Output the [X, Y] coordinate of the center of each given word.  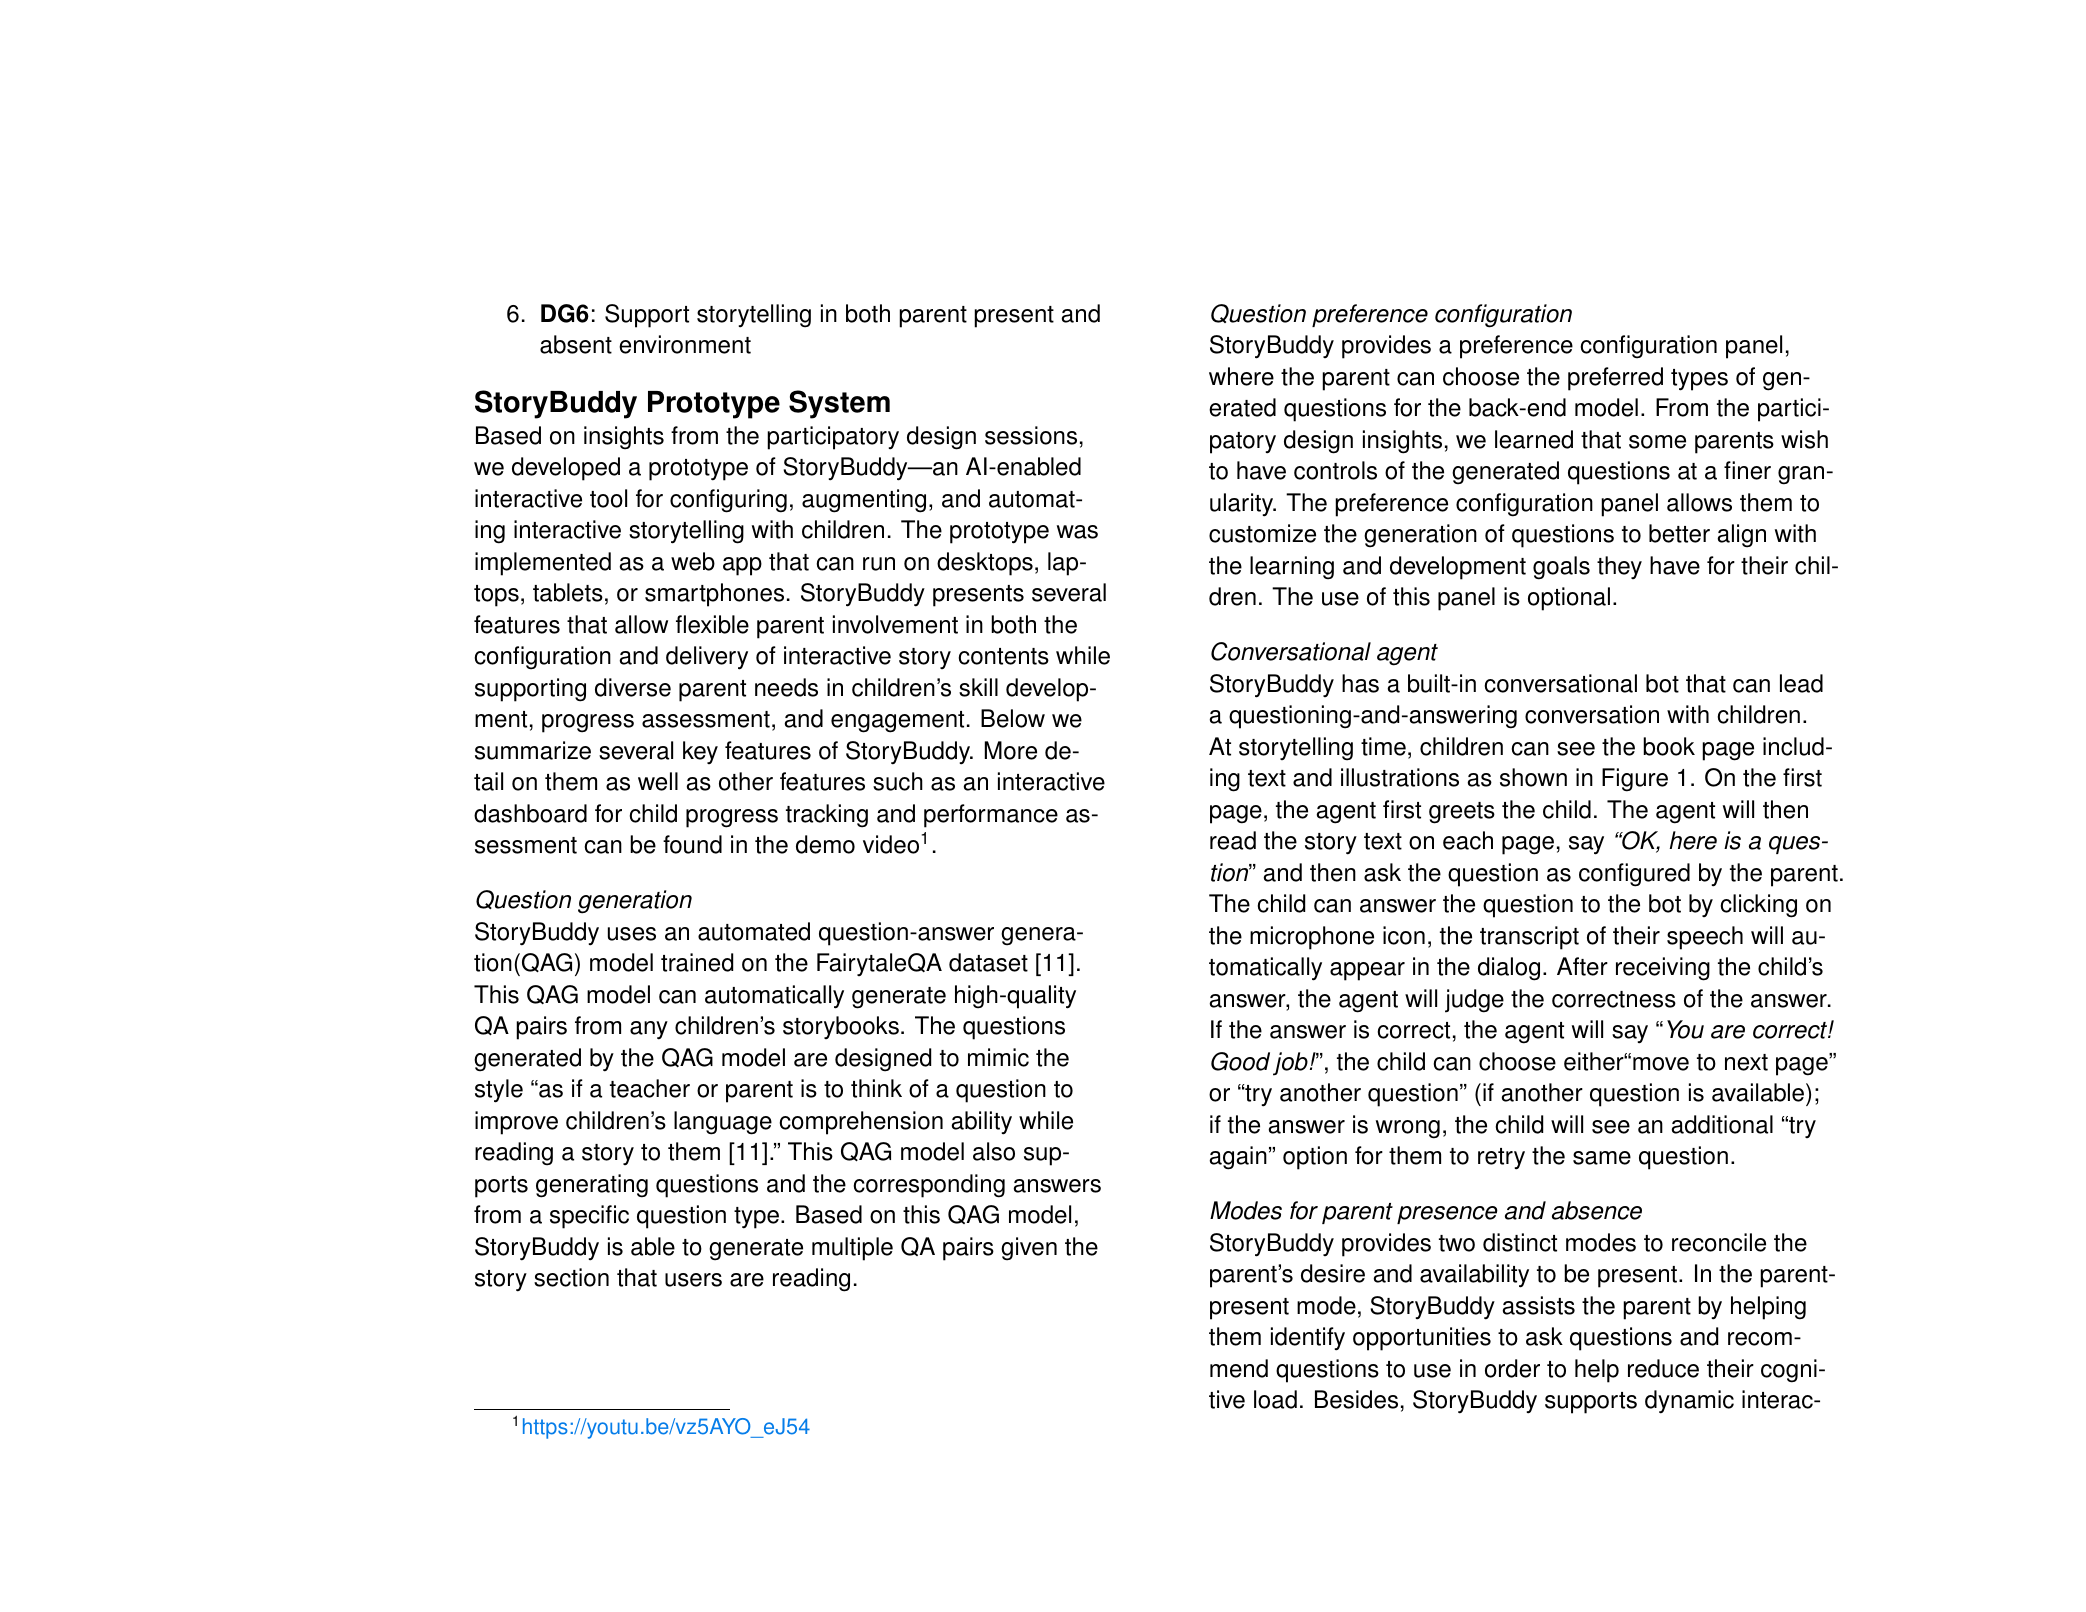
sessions [1031, 435]
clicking [1758, 906]
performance [991, 816]
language [723, 1123]
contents [1003, 656]
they [1619, 567]
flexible [712, 624]
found [692, 844]
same [1602, 1158]
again [1238, 1158]
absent [576, 344]
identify [1308, 1339]
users [693, 1280]
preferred [1615, 379]
